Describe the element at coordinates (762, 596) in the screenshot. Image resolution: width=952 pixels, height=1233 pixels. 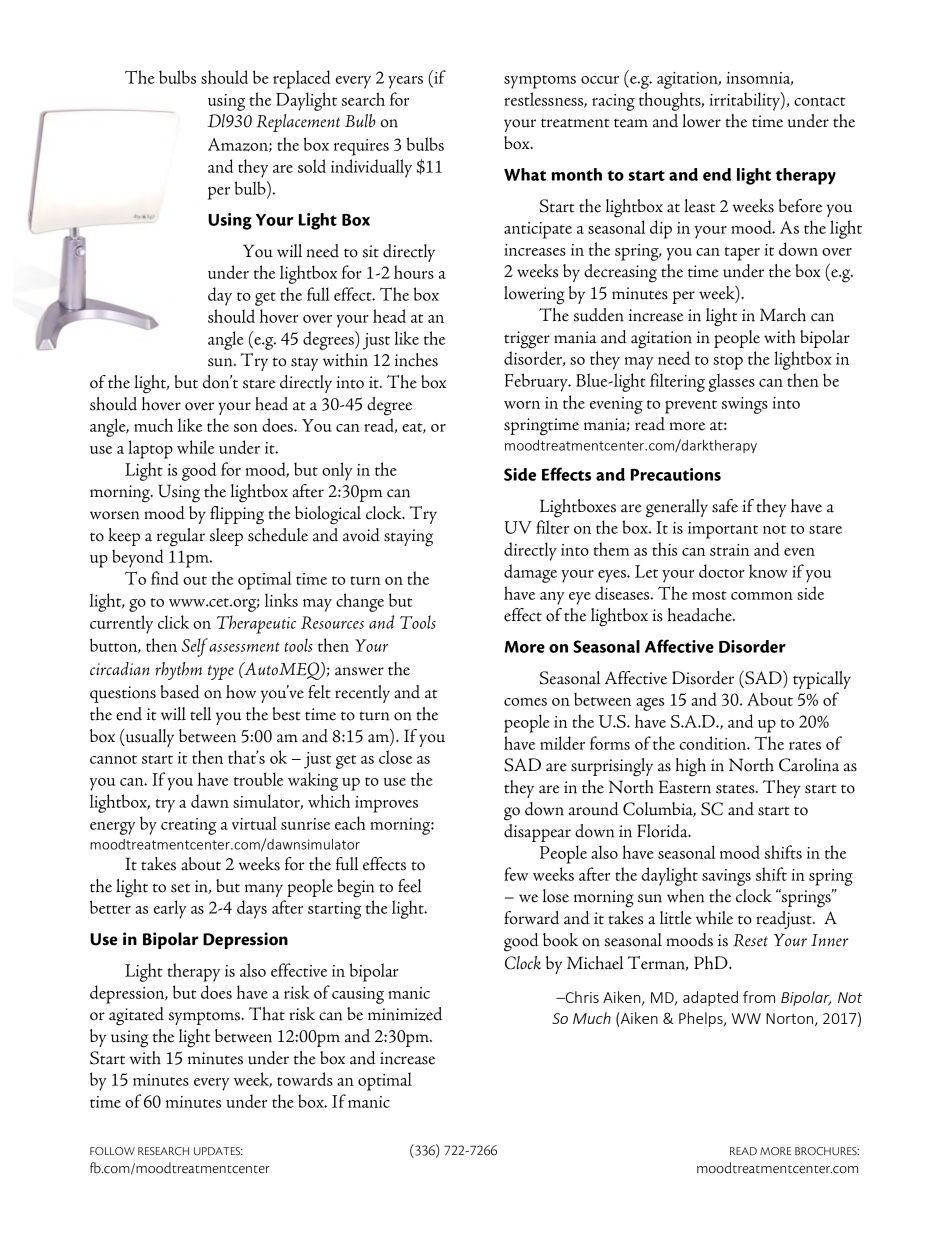
I see `common` at that location.
